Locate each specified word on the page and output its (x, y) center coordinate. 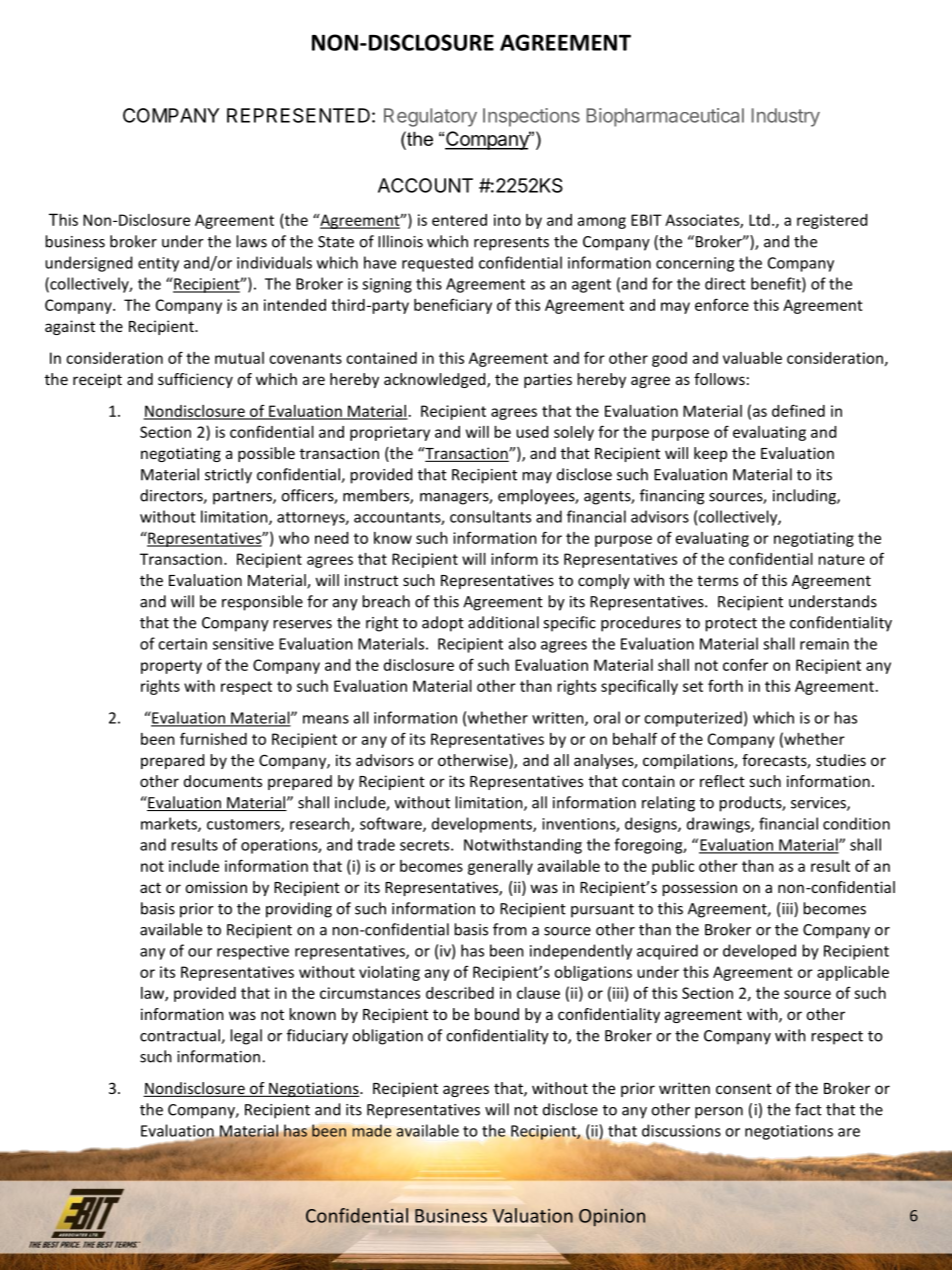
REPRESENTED (298, 115)
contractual (181, 1036)
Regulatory (430, 117)
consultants (490, 516)
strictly (228, 476)
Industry (786, 117)
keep (710, 454)
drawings (719, 825)
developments (483, 825)
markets (170, 824)
